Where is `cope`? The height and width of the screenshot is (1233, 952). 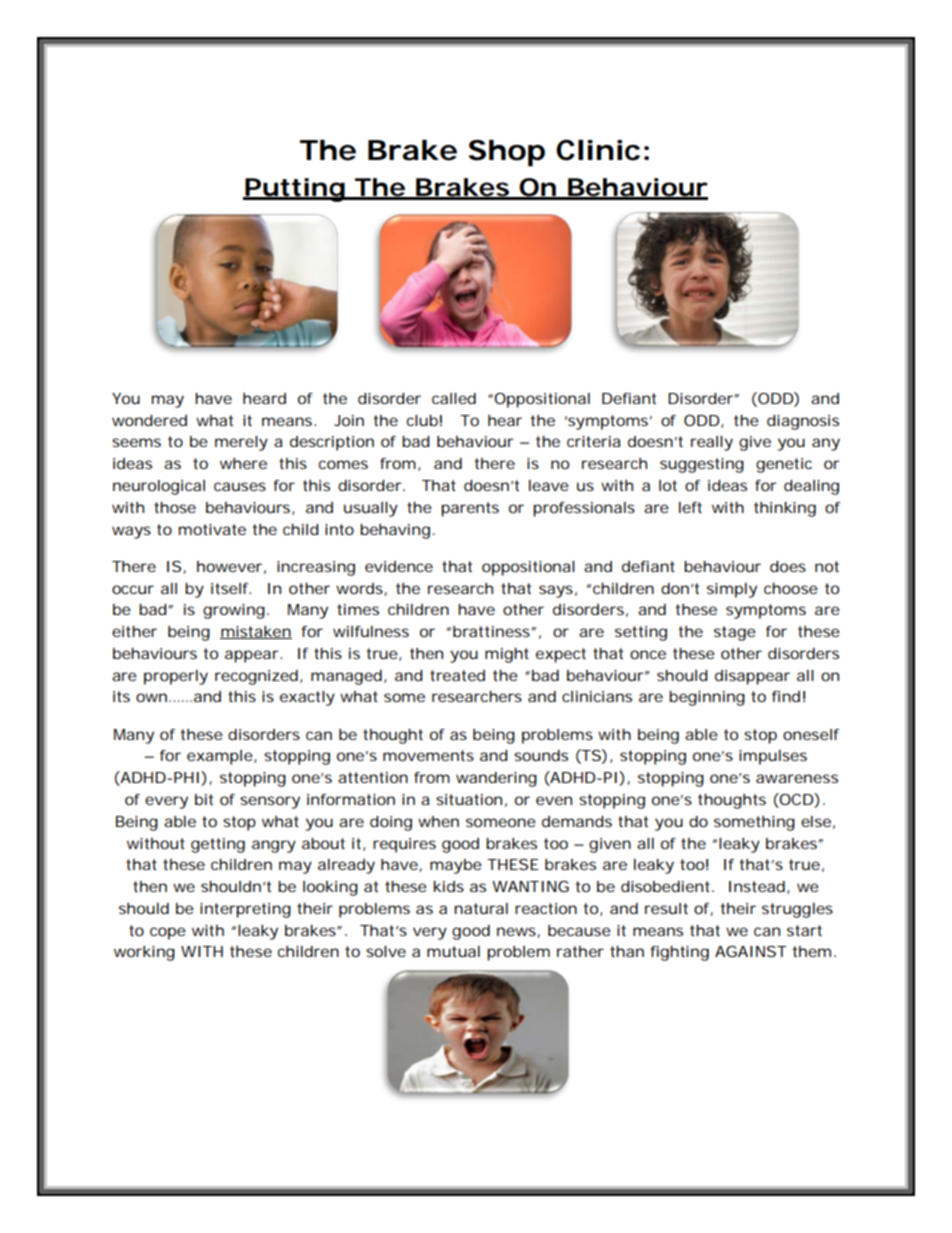
cope is located at coordinates (168, 933).
